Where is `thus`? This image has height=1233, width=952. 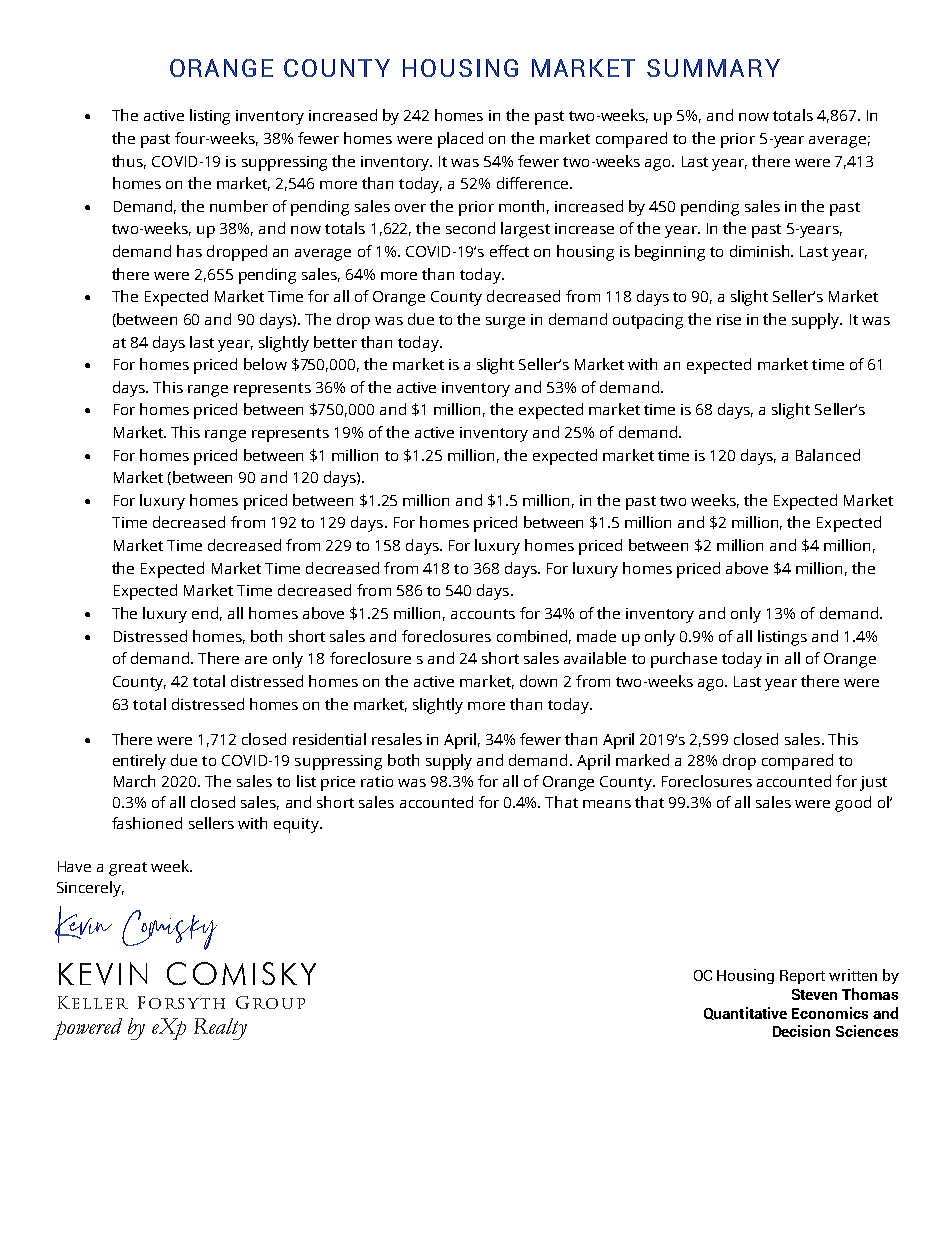
thus is located at coordinates (129, 162).
